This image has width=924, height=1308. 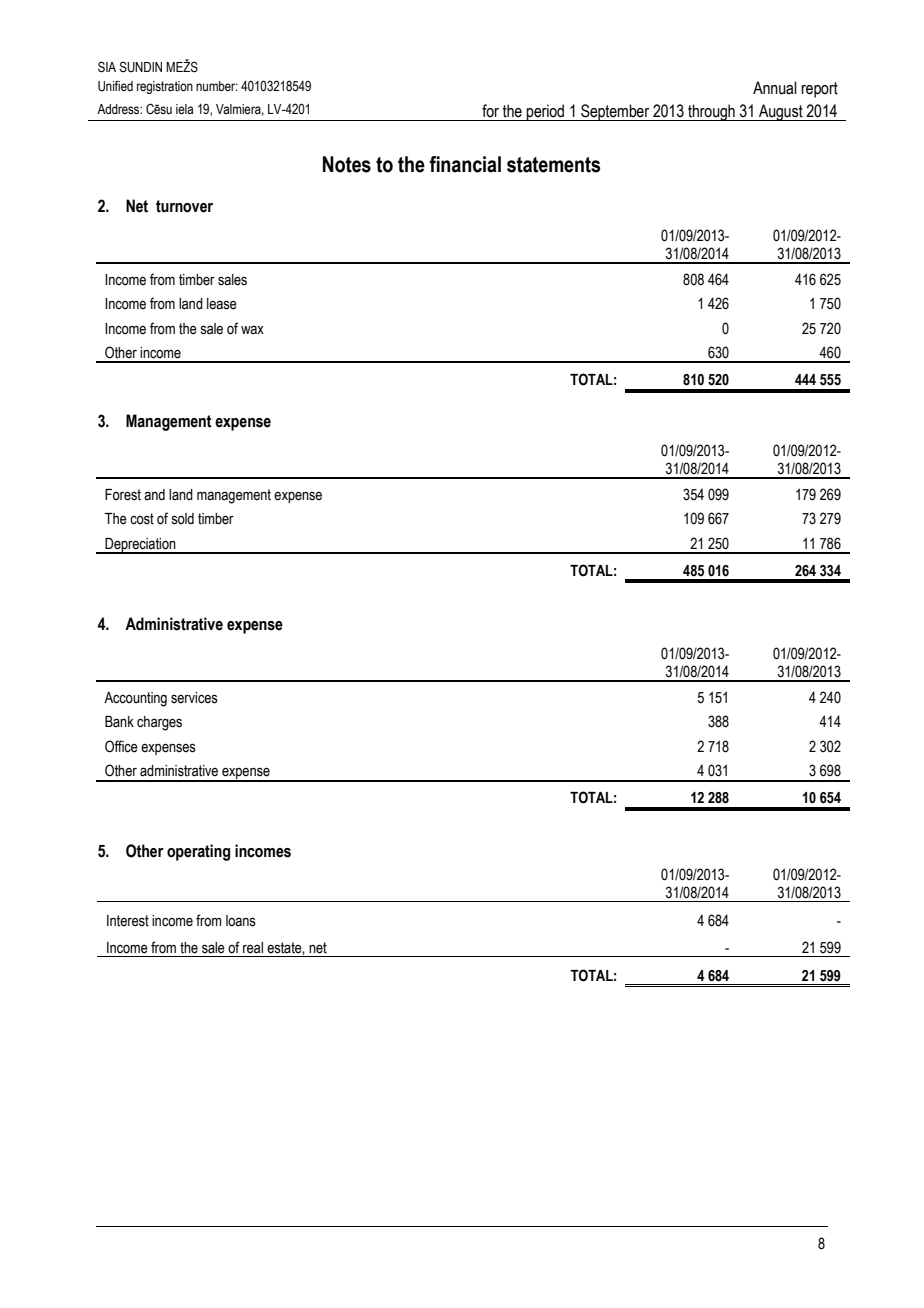 What do you see at coordinates (711, 112) in the image?
I see `through` at bounding box center [711, 112].
